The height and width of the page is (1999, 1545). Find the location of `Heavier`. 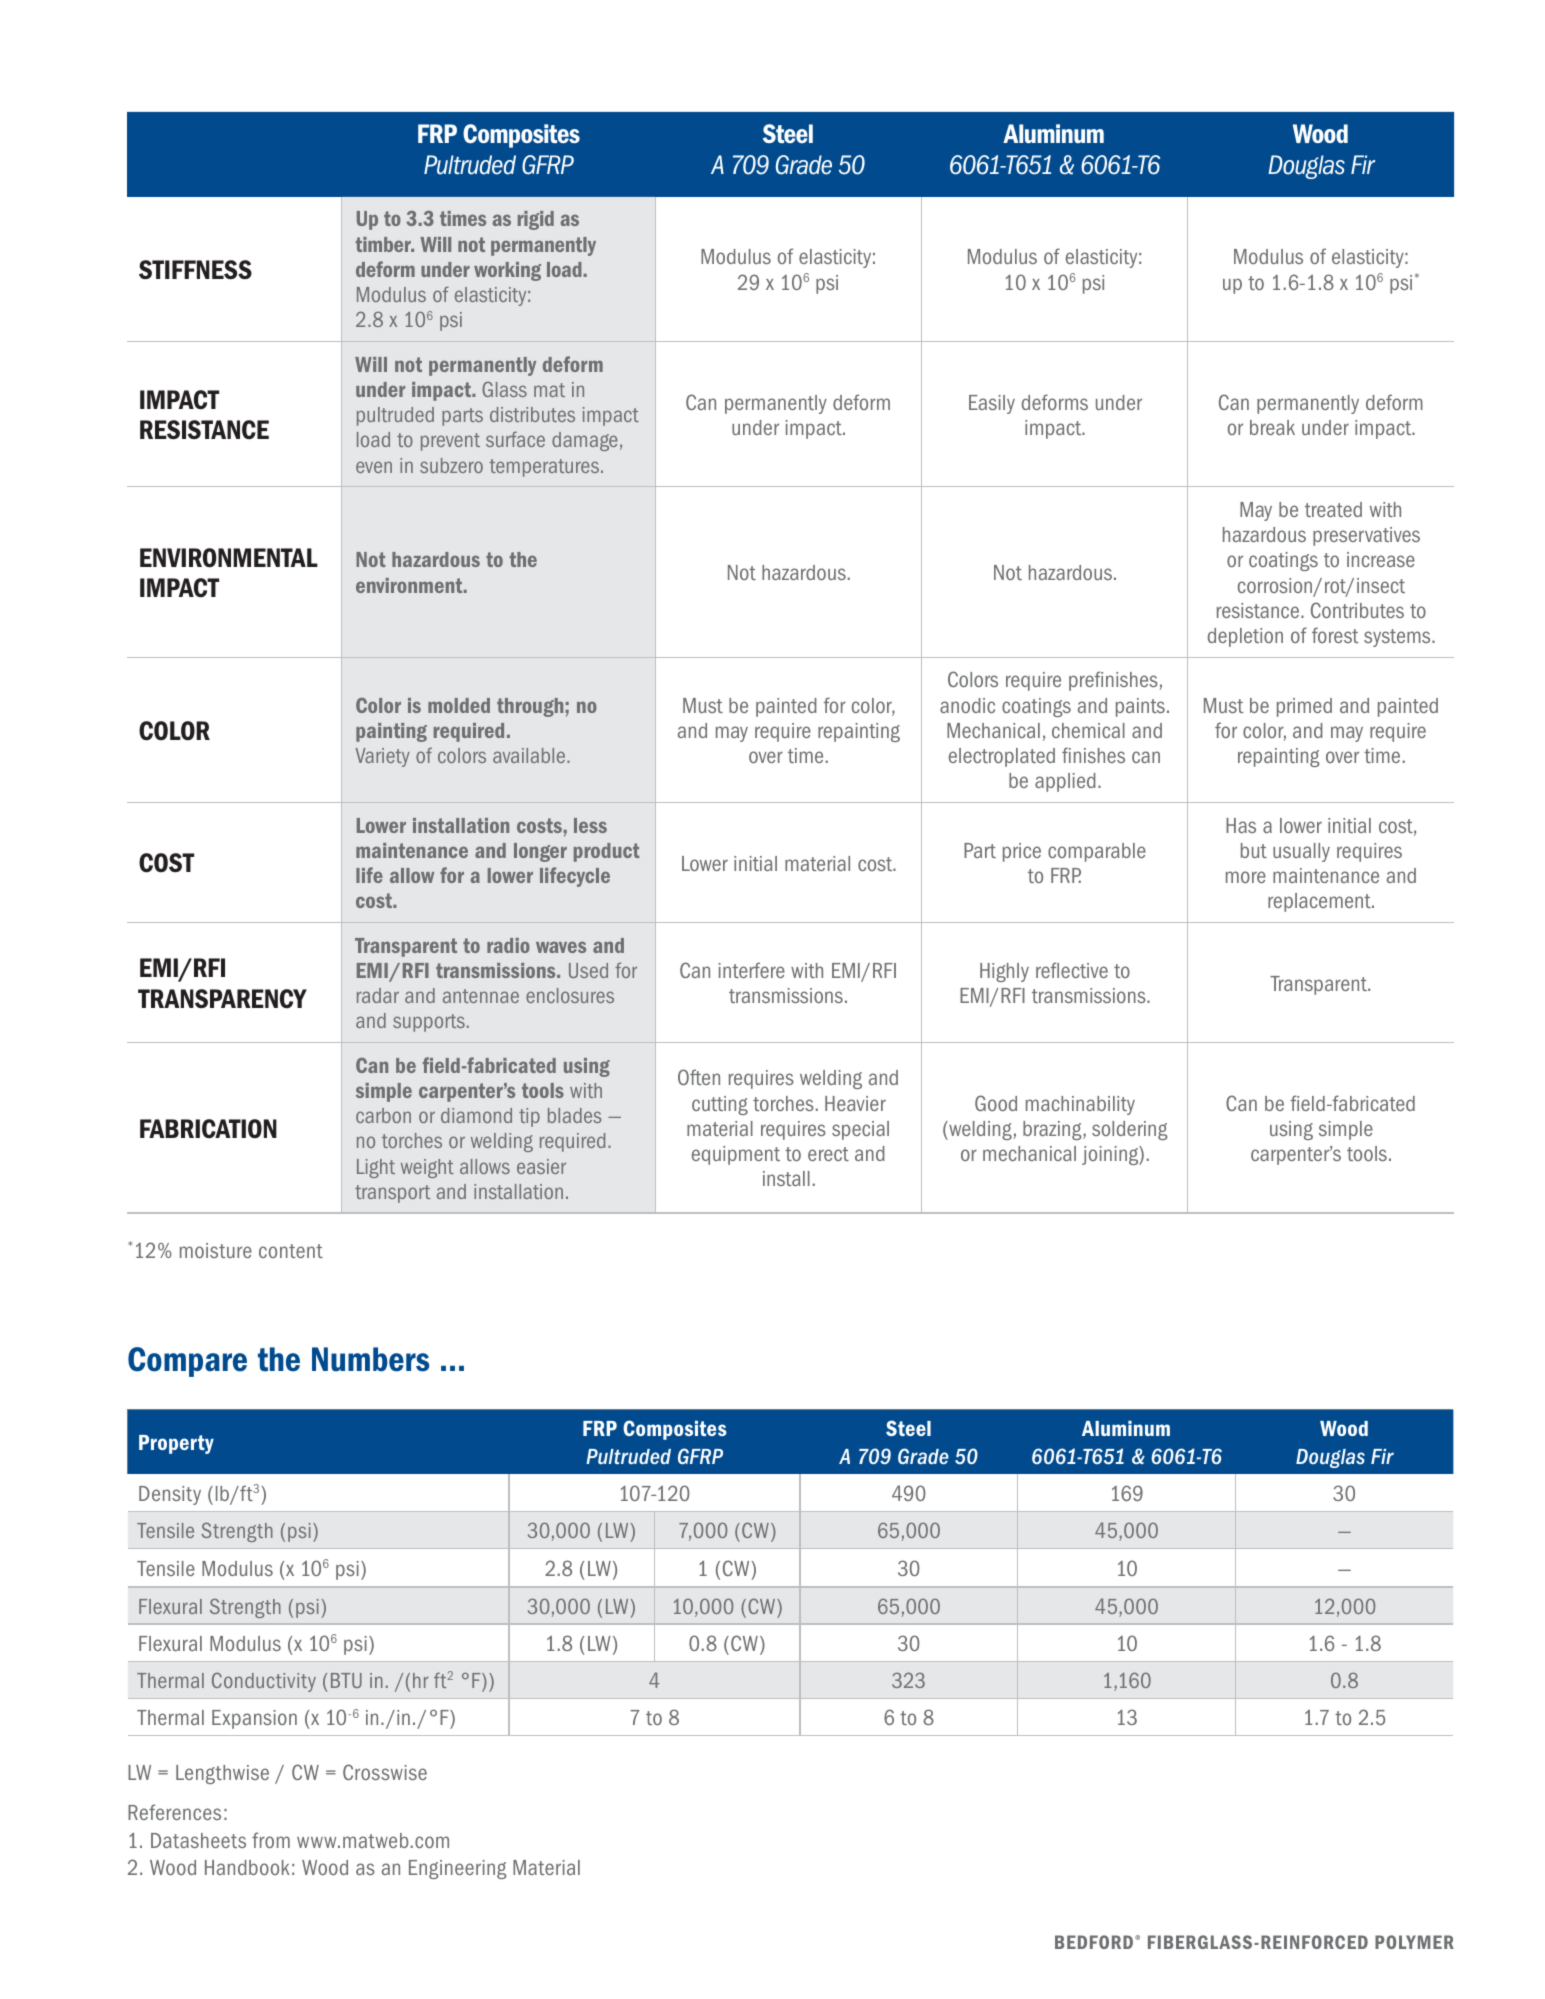

Heavier is located at coordinates (855, 1103).
